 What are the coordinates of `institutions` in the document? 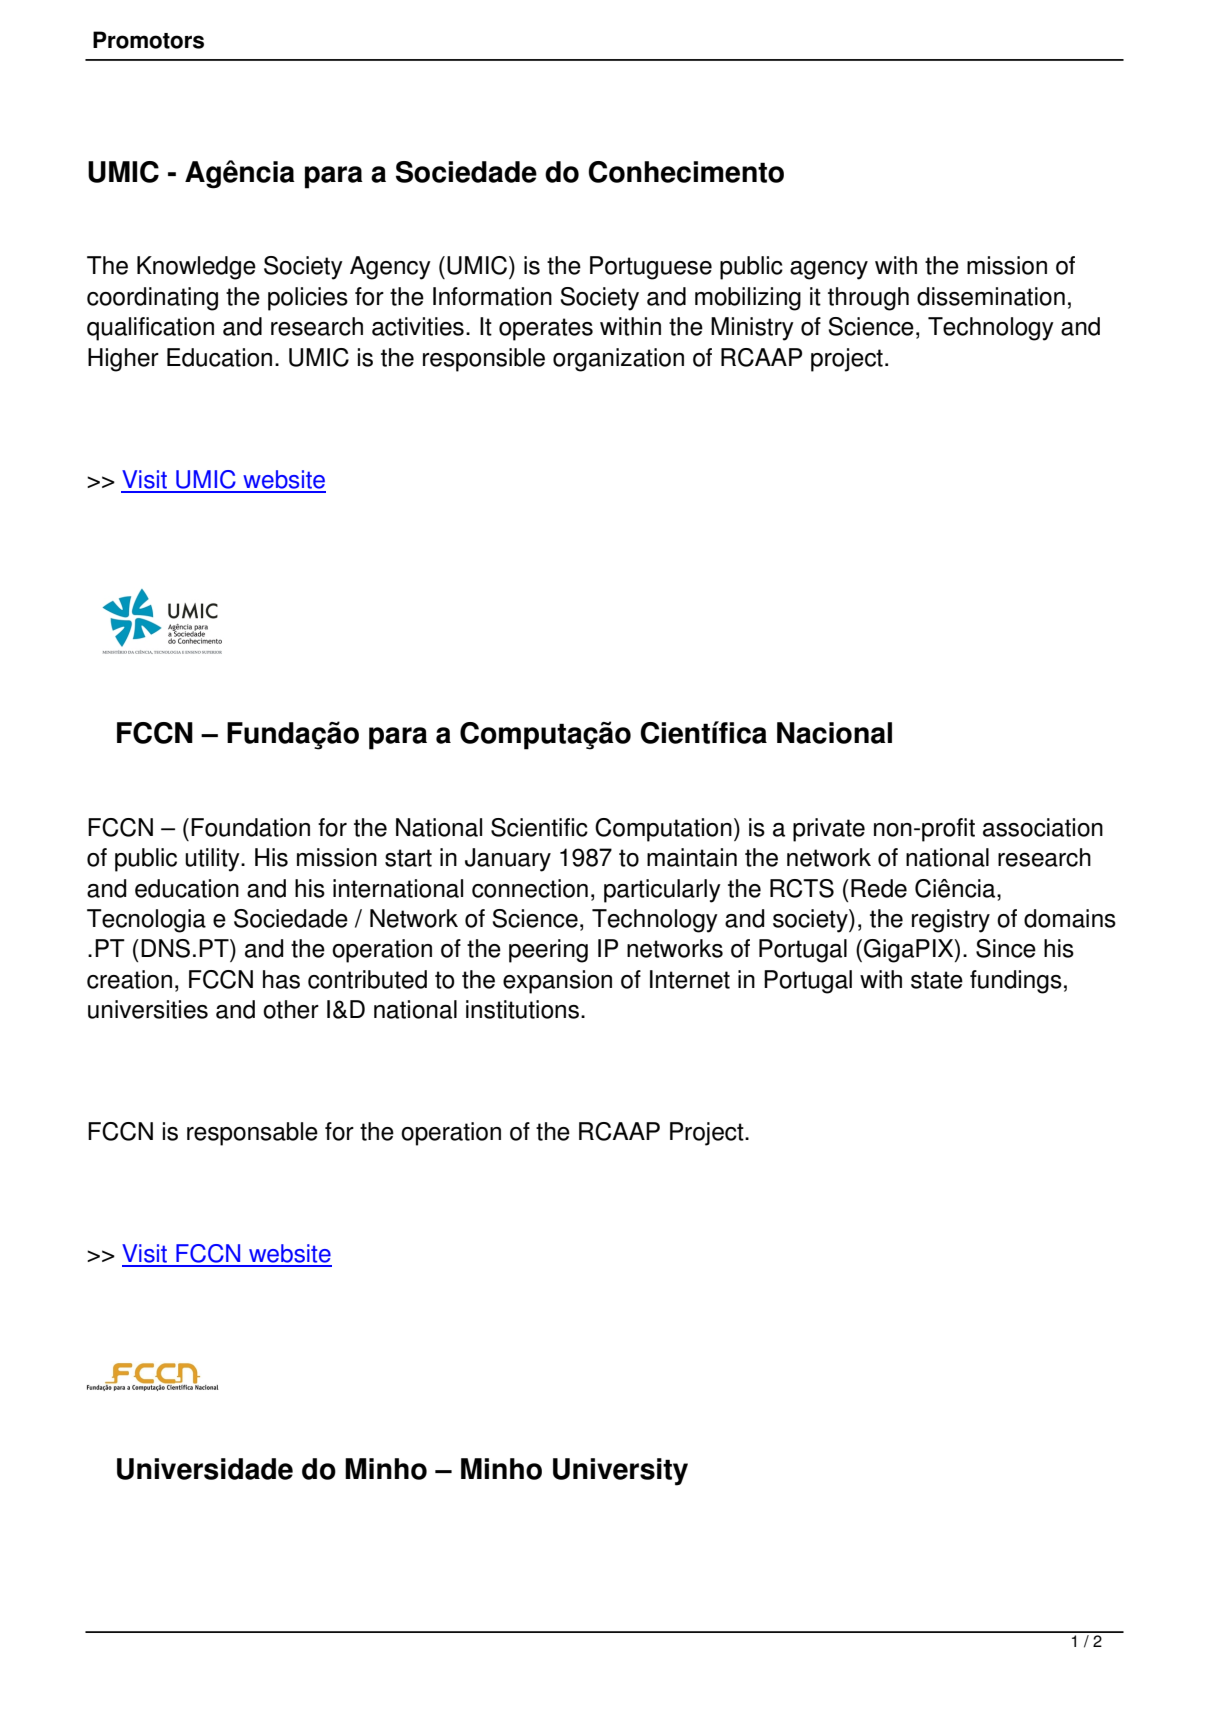 It's located at (522, 1009).
